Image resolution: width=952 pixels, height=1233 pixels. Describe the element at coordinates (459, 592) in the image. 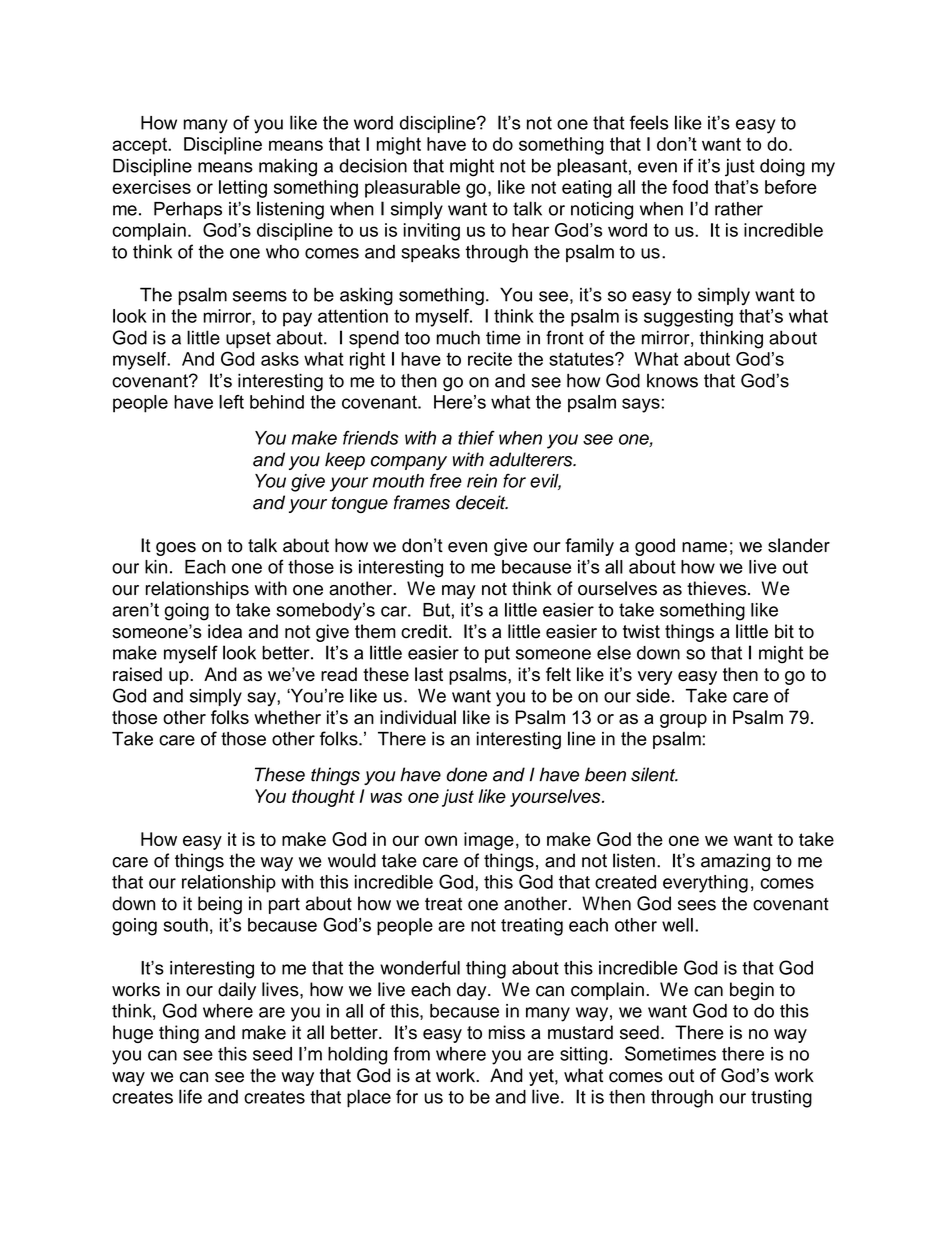

I see `may` at that location.
